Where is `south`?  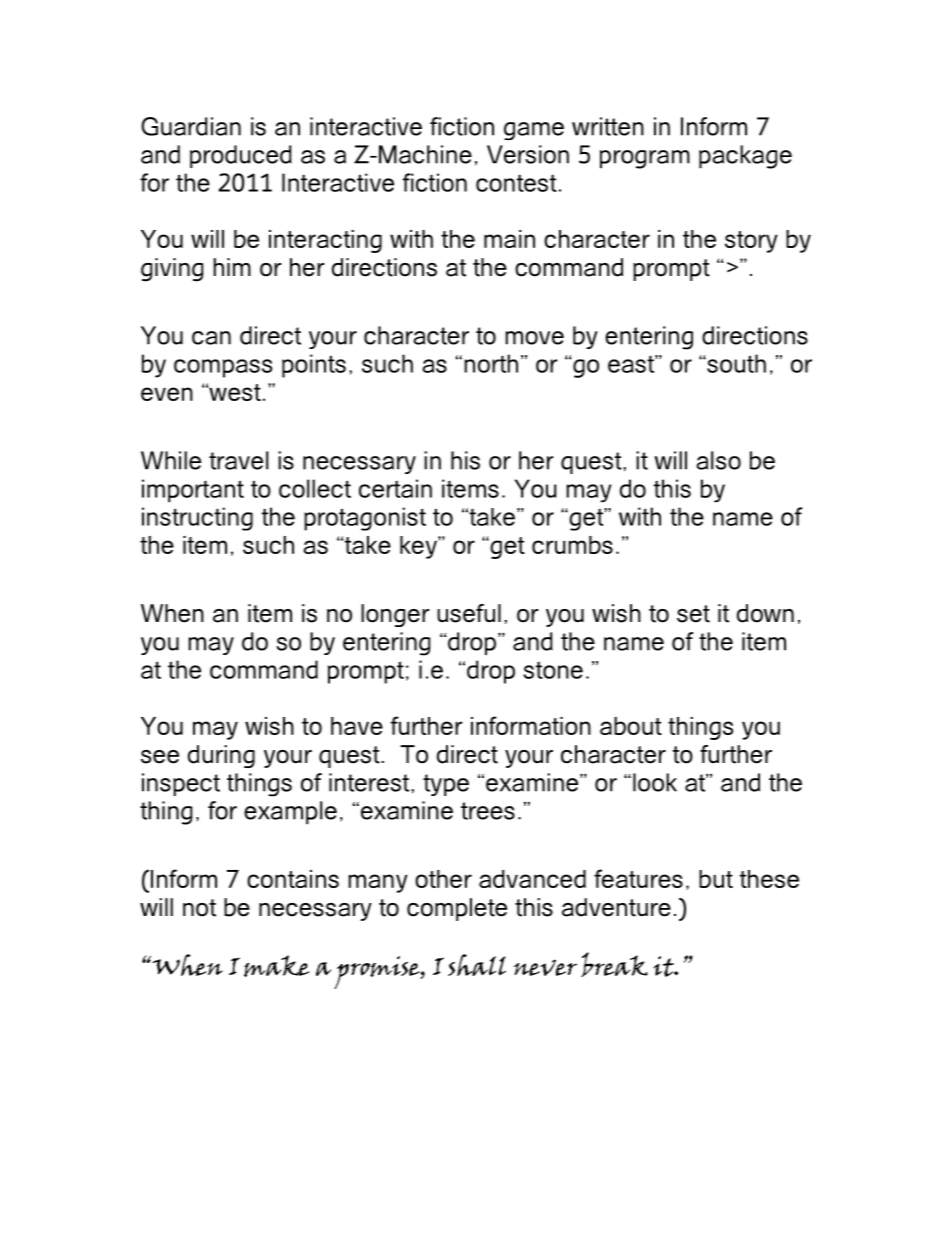 south is located at coordinates (735, 363).
